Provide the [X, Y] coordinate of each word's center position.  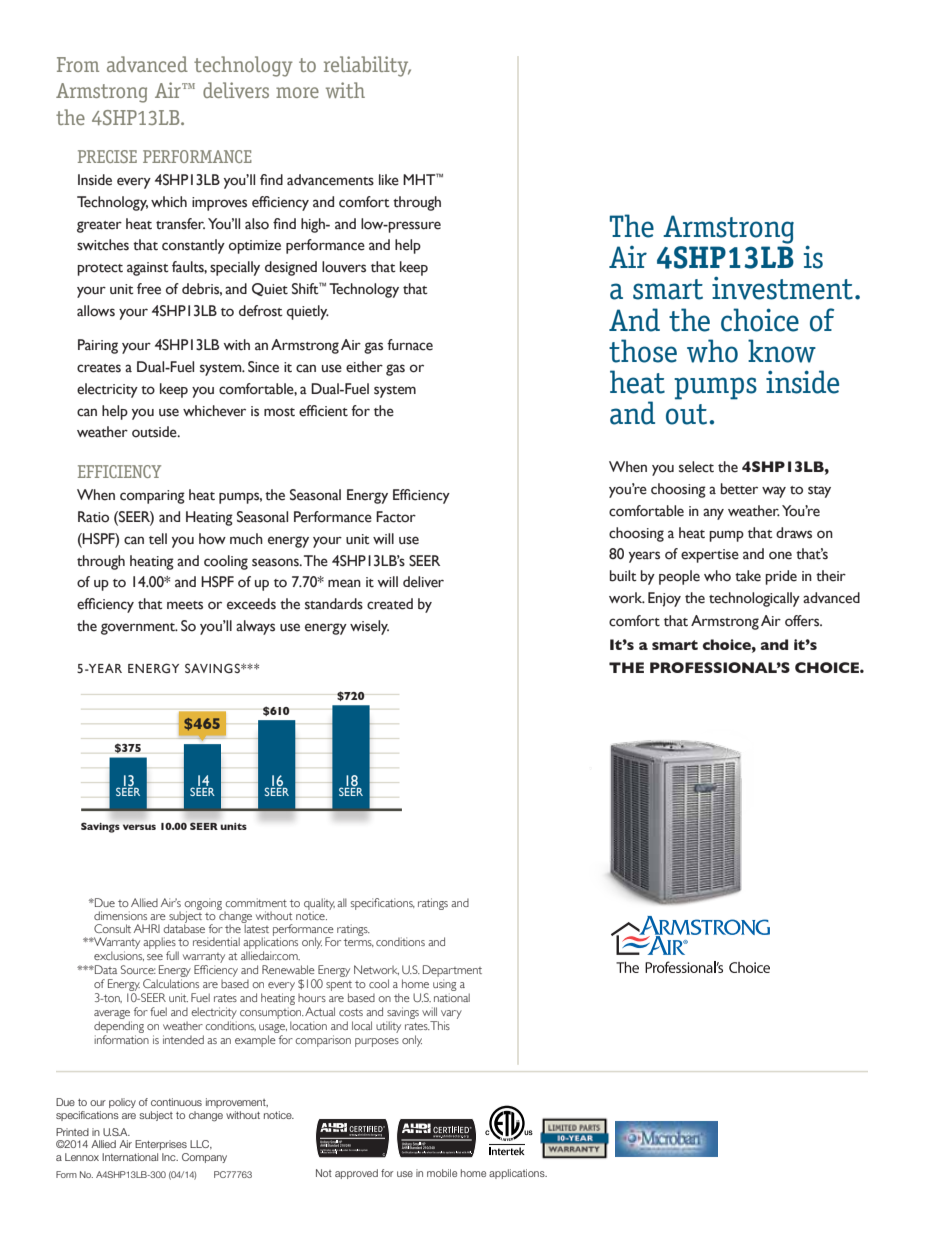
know [782, 351]
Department [452, 971]
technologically [754, 599]
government [139, 629]
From [78, 64]
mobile [442, 1173]
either [364, 367]
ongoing [203, 905]
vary [451, 1014]
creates [99, 368]
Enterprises [161, 1145]
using [445, 985]
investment [782, 288]
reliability [367, 66]
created [390, 604]
